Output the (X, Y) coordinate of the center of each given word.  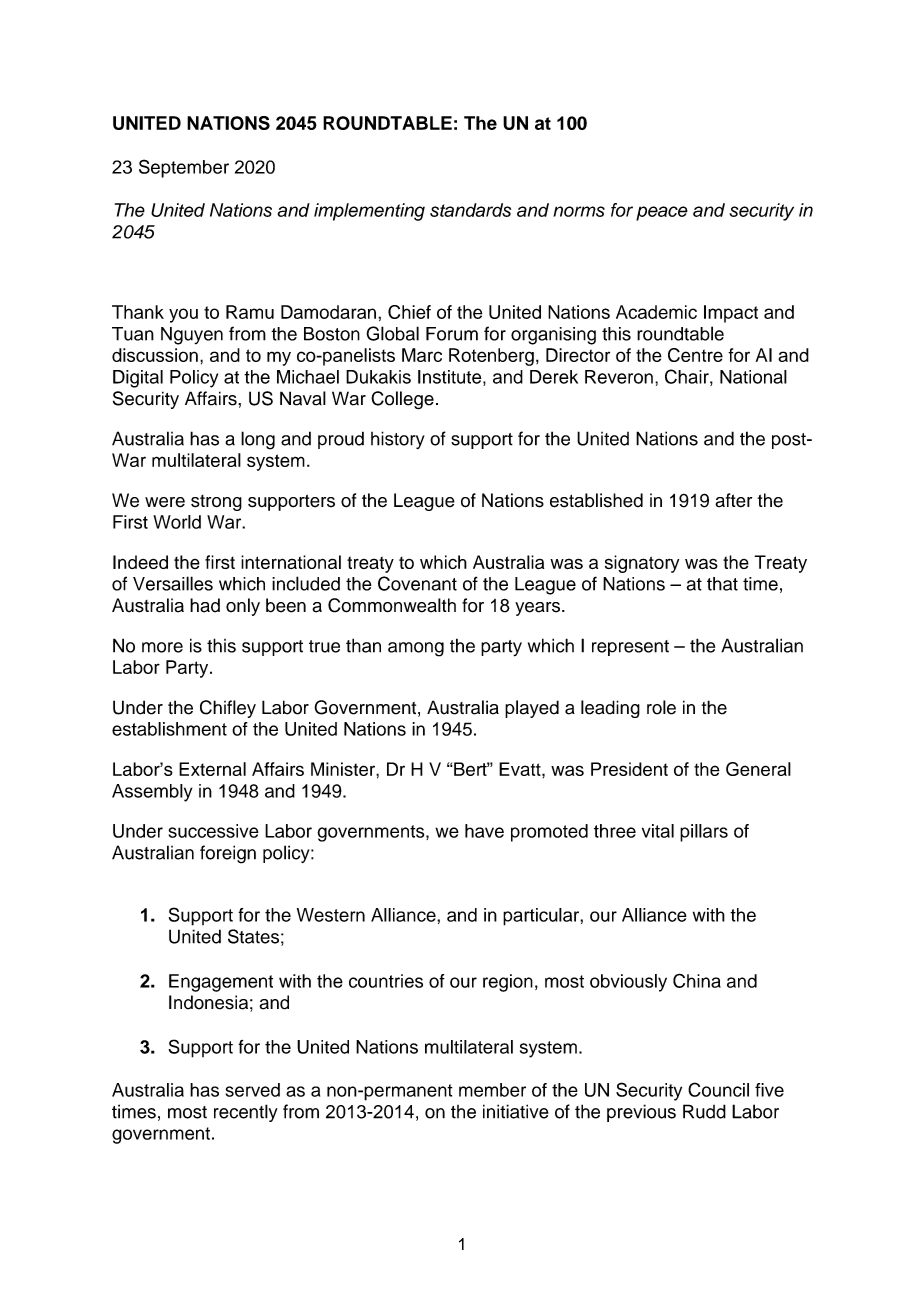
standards (470, 210)
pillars (704, 833)
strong (216, 503)
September (184, 168)
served (253, 1090)
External (212, 769)
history (398, 440)
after (733, 500)
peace (662, 213)
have (484, 831)
